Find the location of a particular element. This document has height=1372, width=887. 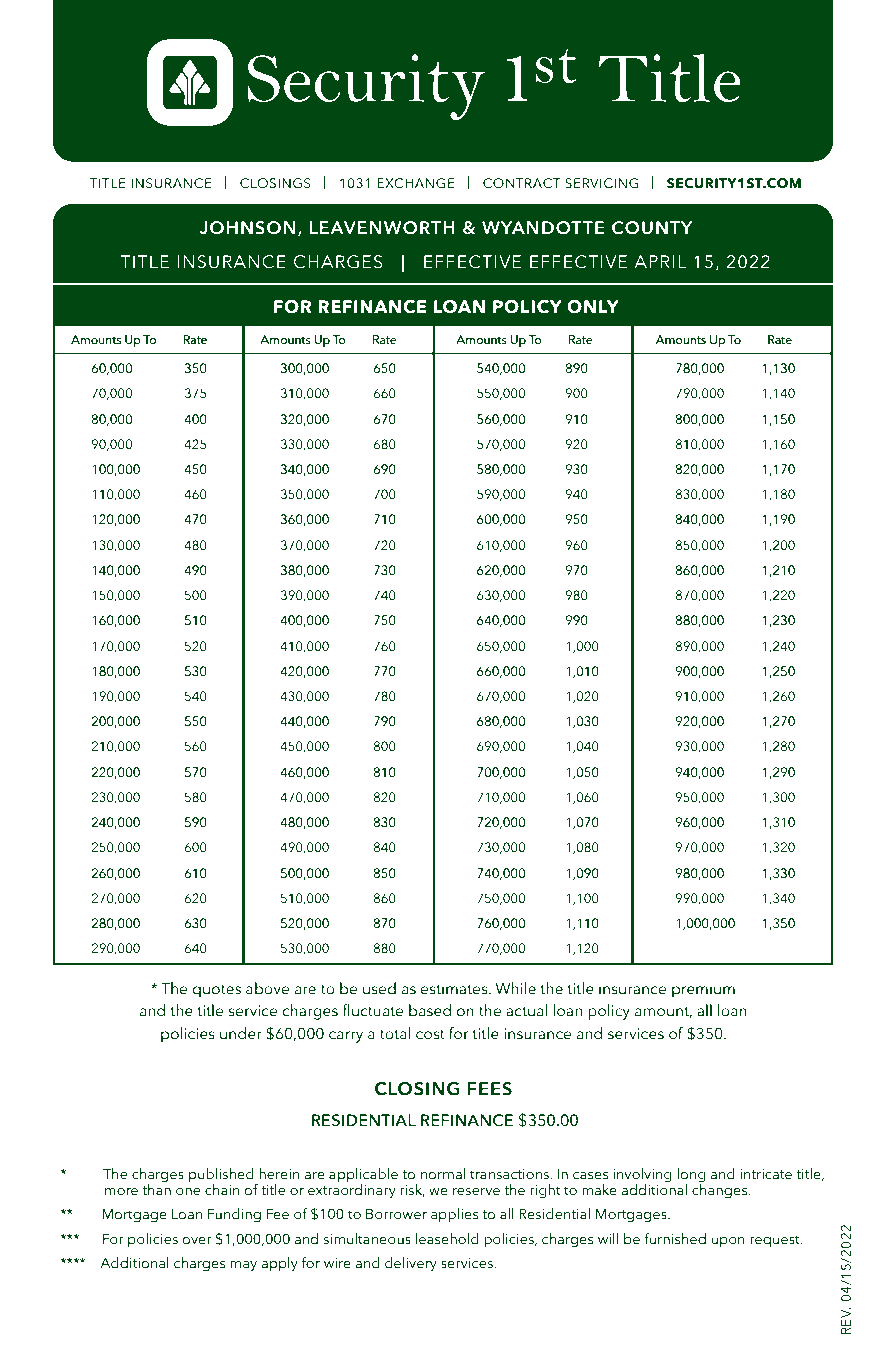

premium is located at coordinates (703, 990).
